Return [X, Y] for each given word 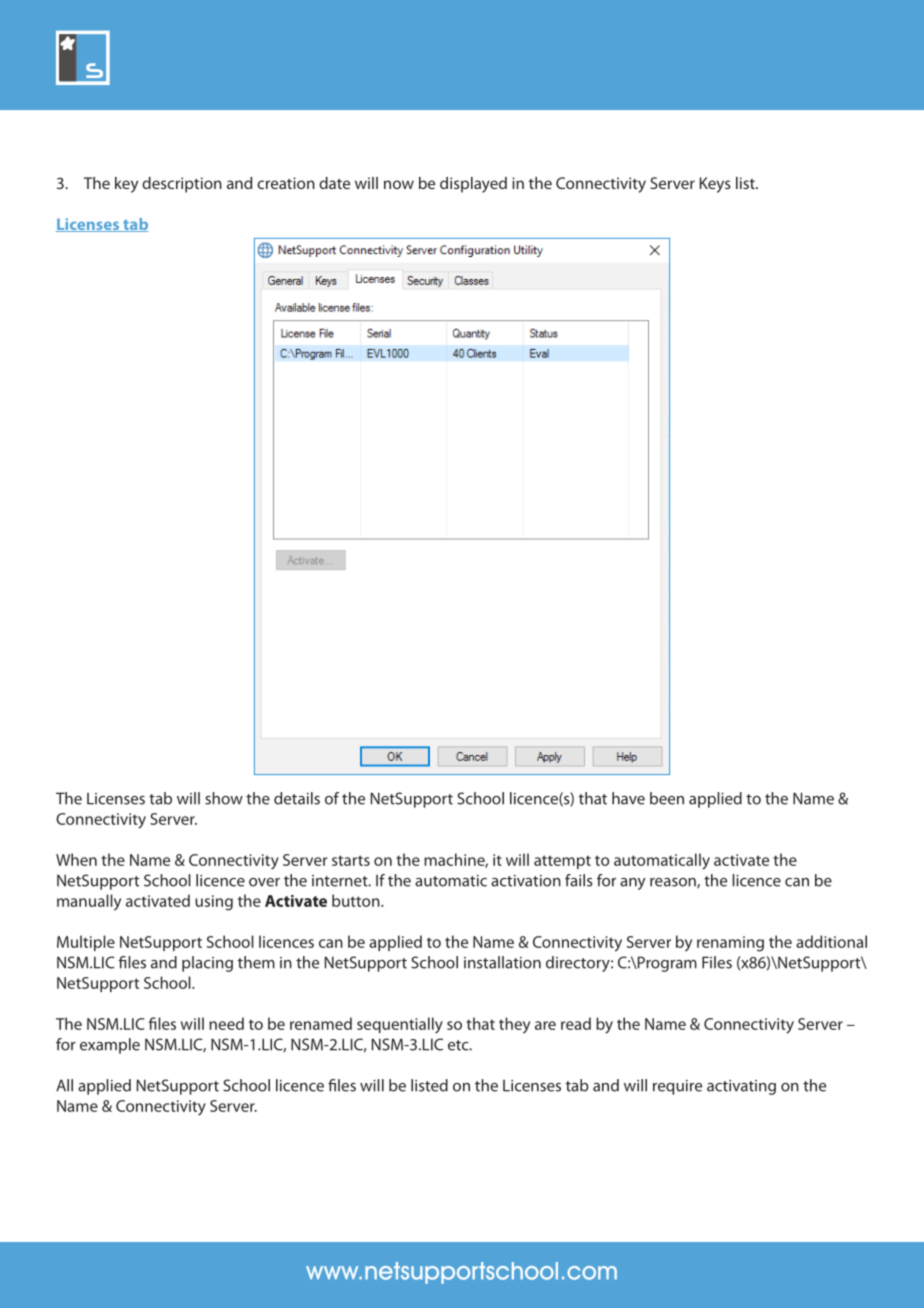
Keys [715, 185]
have [628, 798]
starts [351, 860]
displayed [473, 185]
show [224, 798]
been [667, 798]
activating [741, 1087]
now [399, 184]
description [182, 185]
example [110, 1046]
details [297, 798]
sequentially [400, 1025]
